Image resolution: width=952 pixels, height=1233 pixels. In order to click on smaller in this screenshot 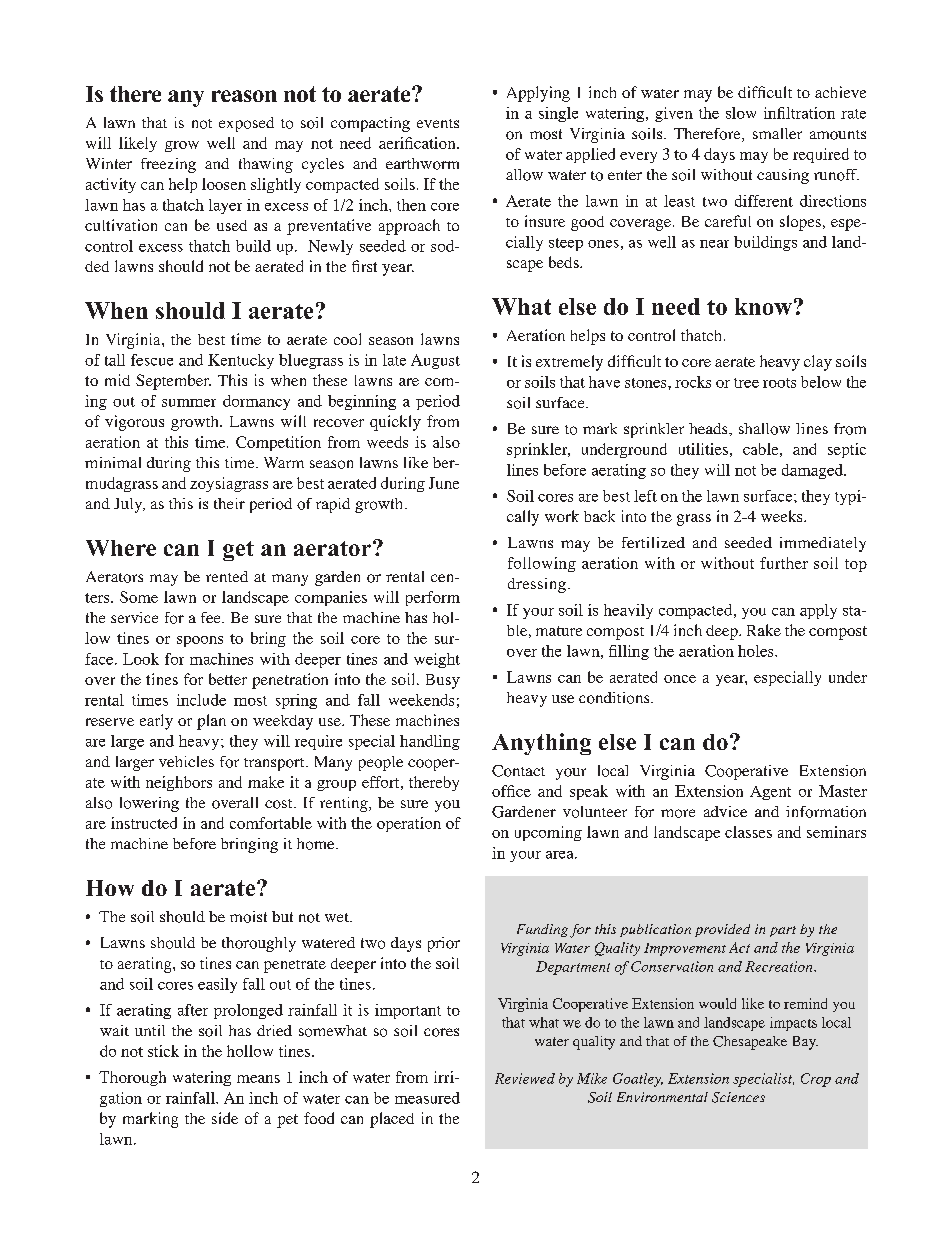, I will do `click(777, 133)`.
